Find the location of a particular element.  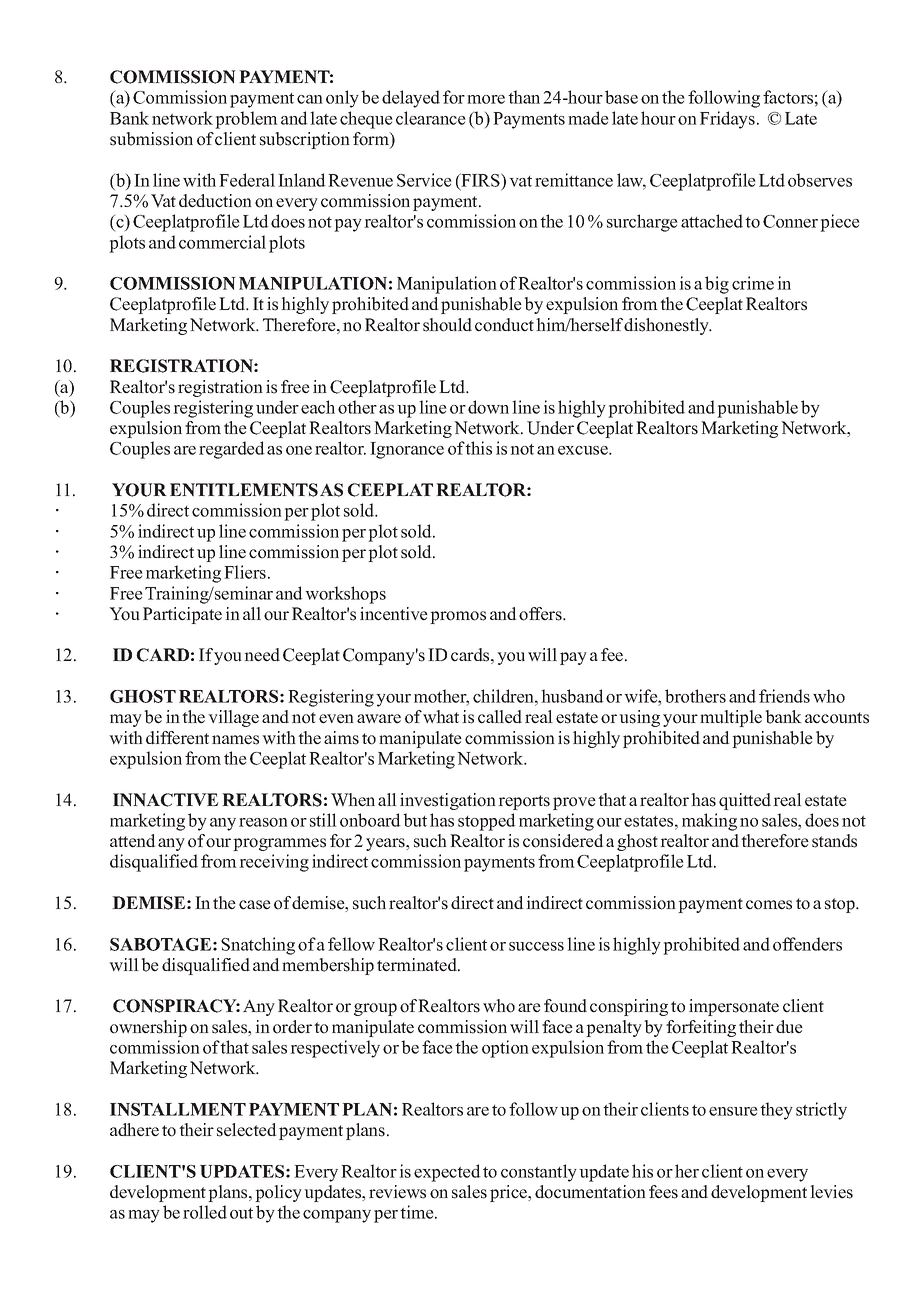

making is located at coordinates (709, 822).
